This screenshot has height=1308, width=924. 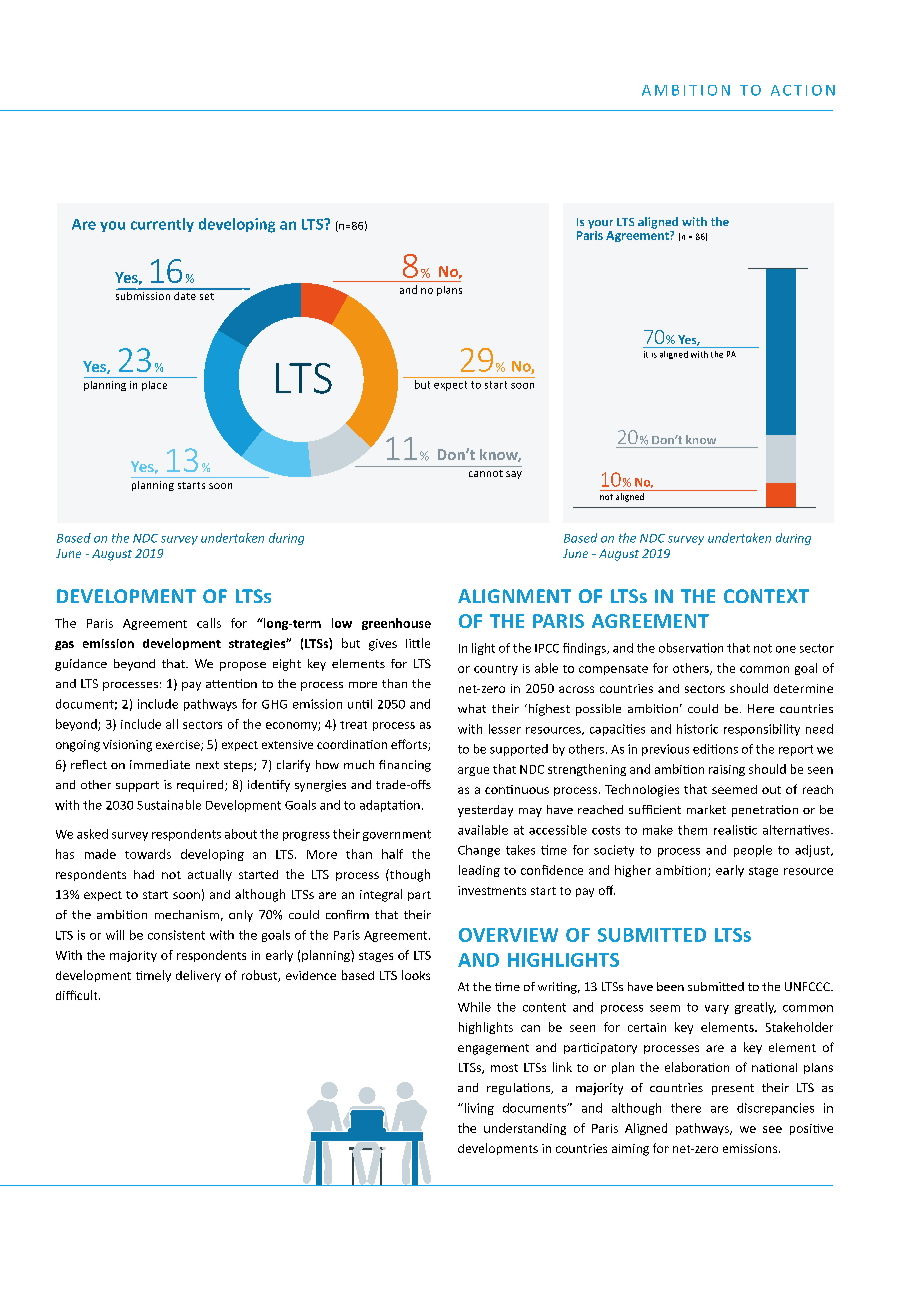 I want to click on CONTEXT, so click(x=766, y=596).
